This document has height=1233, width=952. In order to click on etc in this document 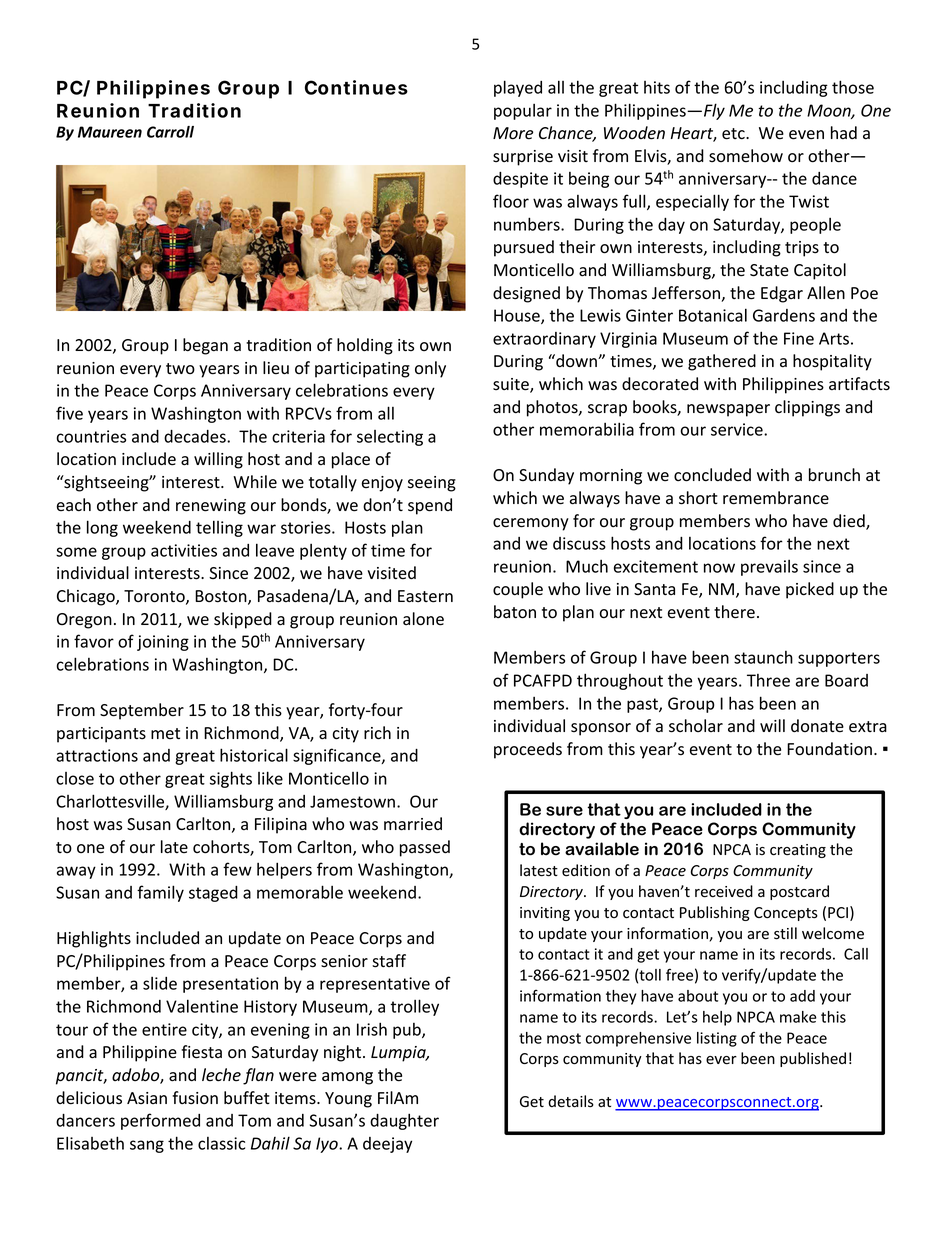, I will do `click(734, 134)`.
